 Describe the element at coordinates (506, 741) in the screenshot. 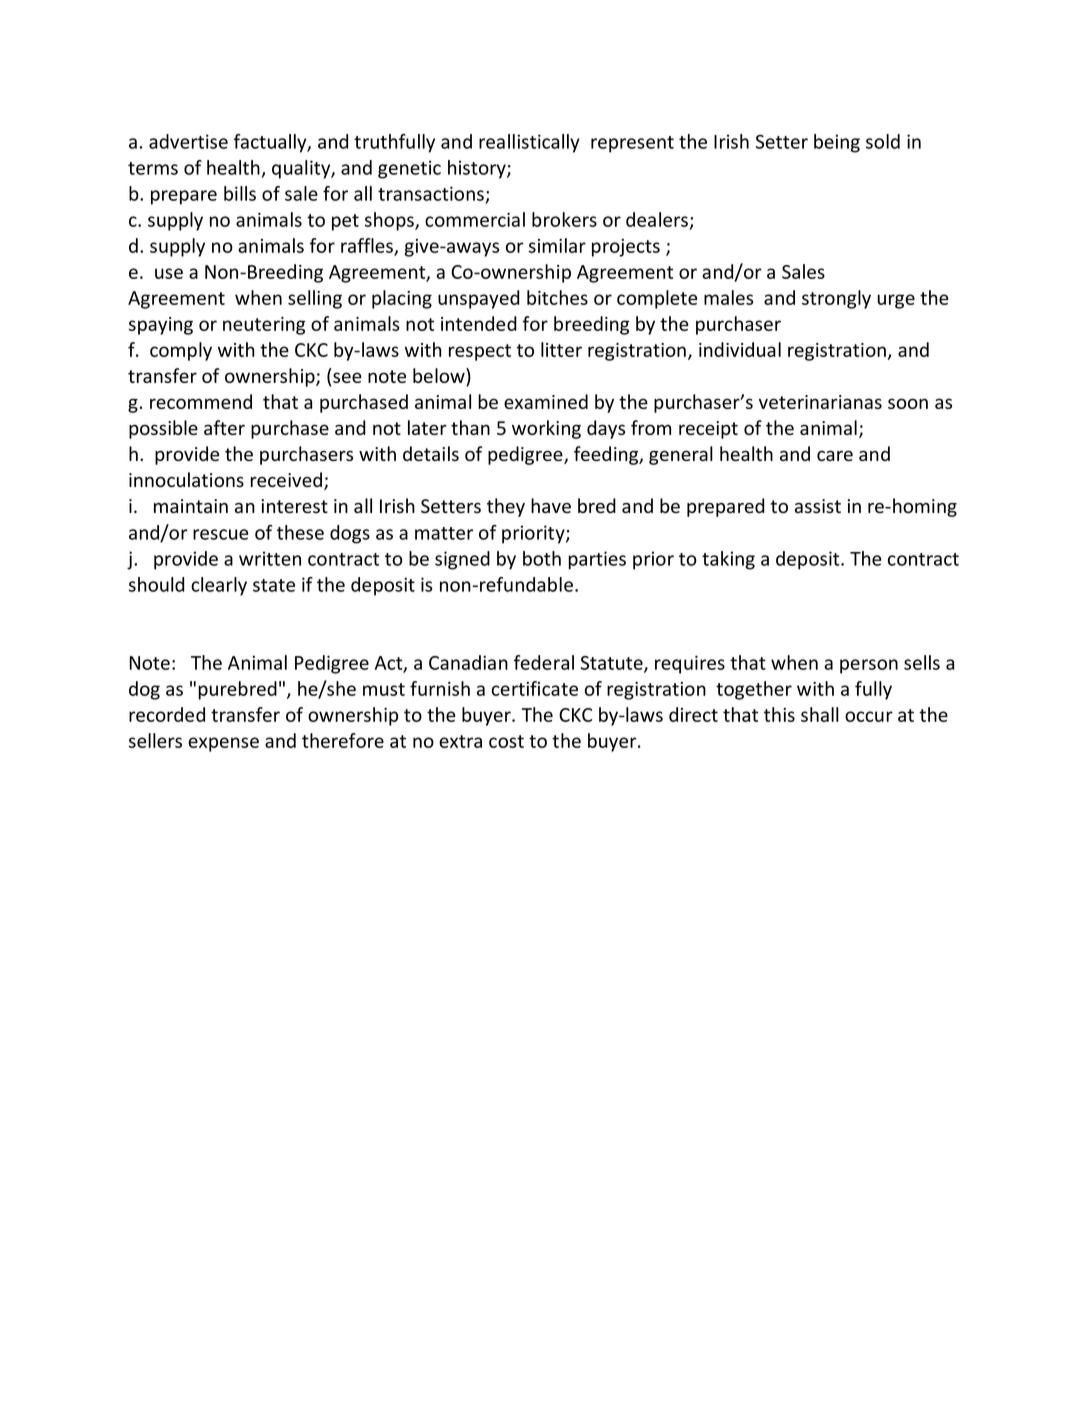

I see `cost` at that location.
